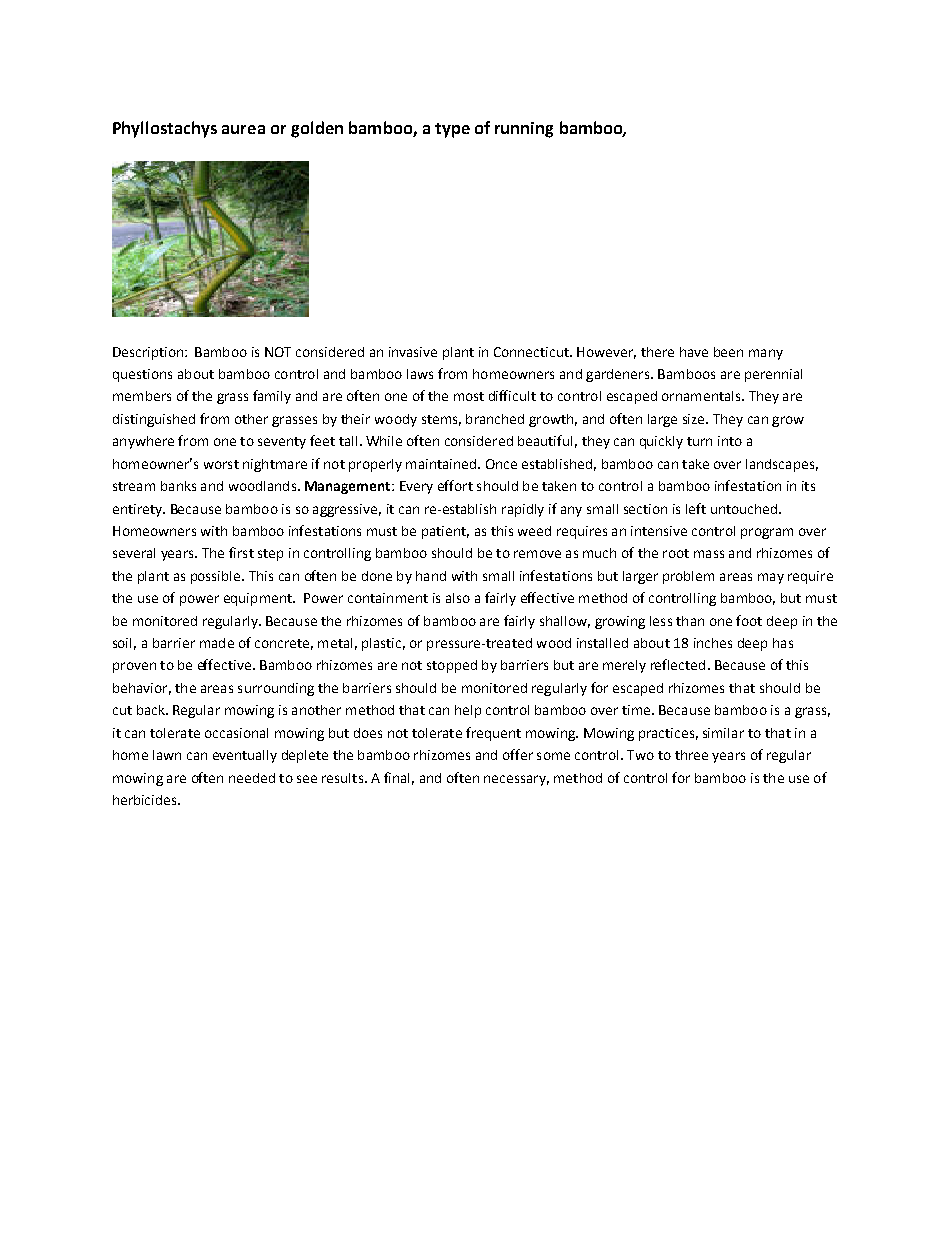 The width and height of the image is (952, 1233). I want to click on maintained, so click(442, 464).
